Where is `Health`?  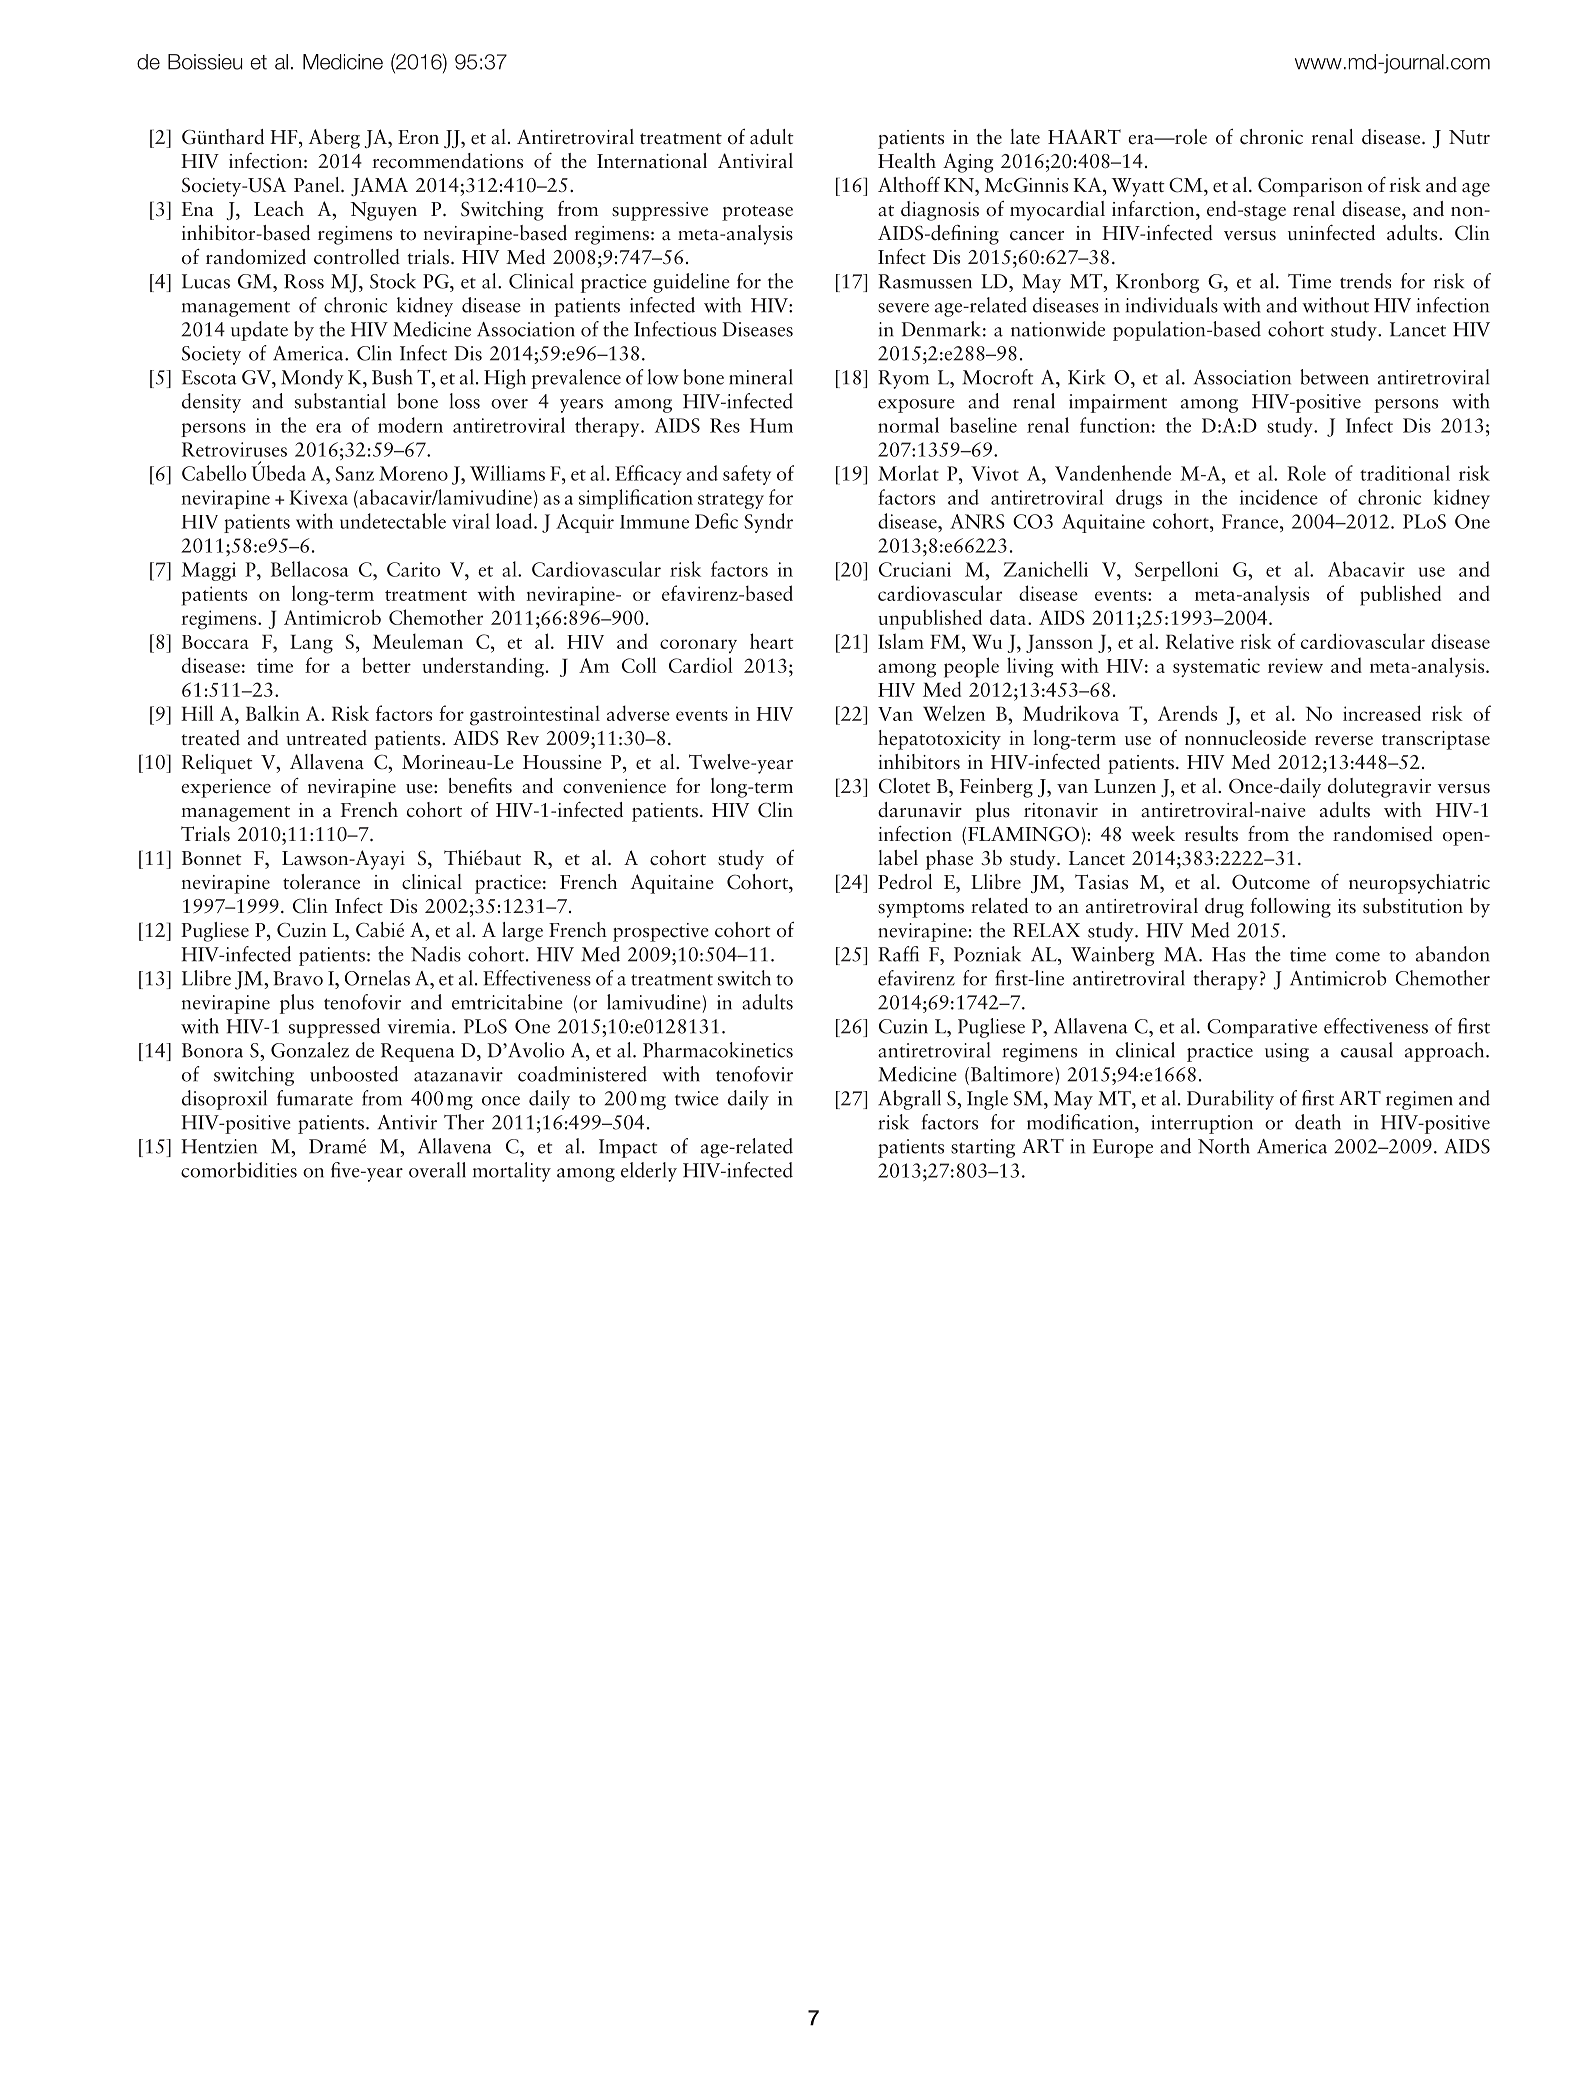
Health is located at coordinates (907, 161).
